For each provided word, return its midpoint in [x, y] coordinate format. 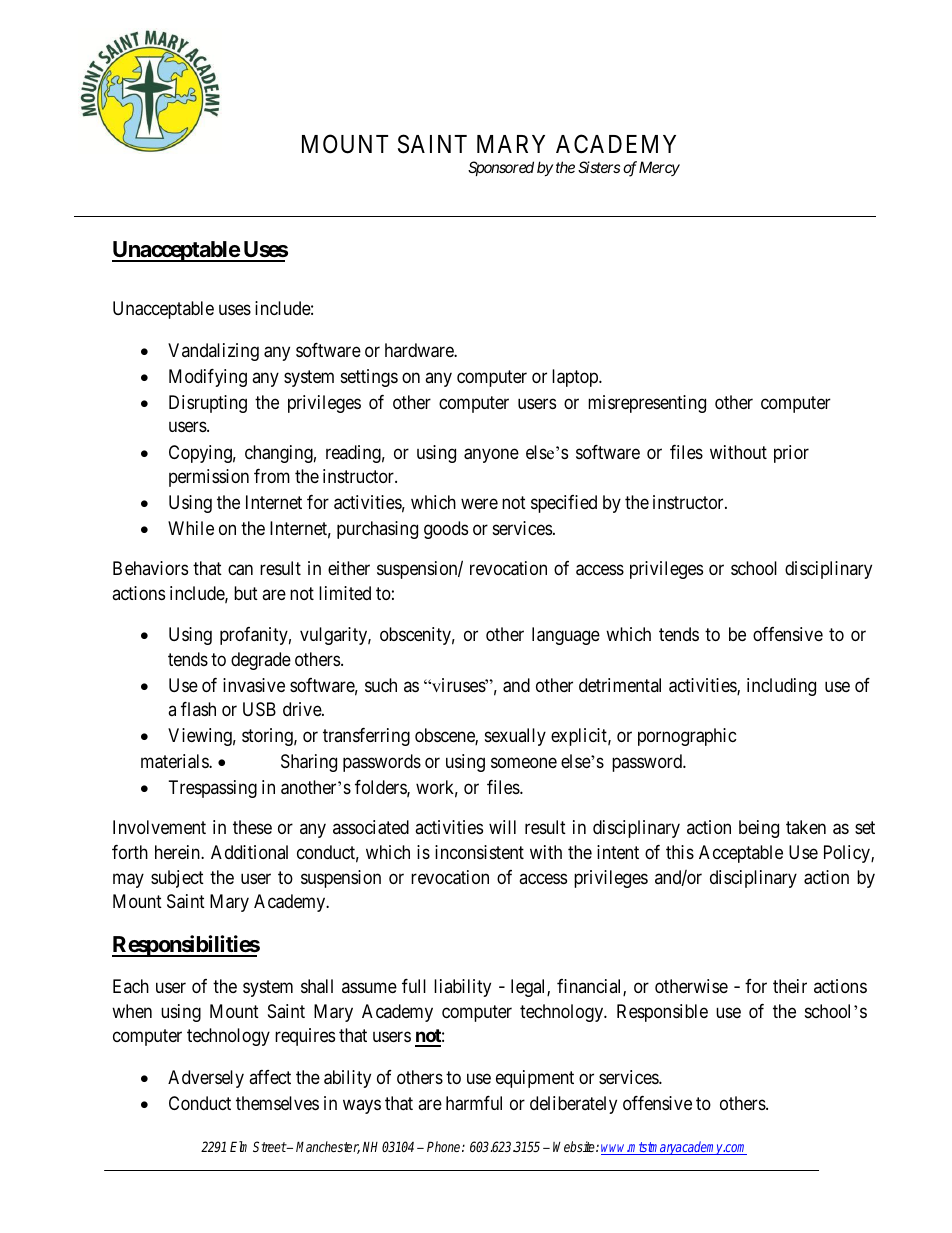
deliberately [573, 1105]
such [381, 685]
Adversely [206, 1079]
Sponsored [501, 168]
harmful [474, 1103]
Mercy [659, 168]
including [781, 687]
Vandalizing [213, 352]
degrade [261, 661]
